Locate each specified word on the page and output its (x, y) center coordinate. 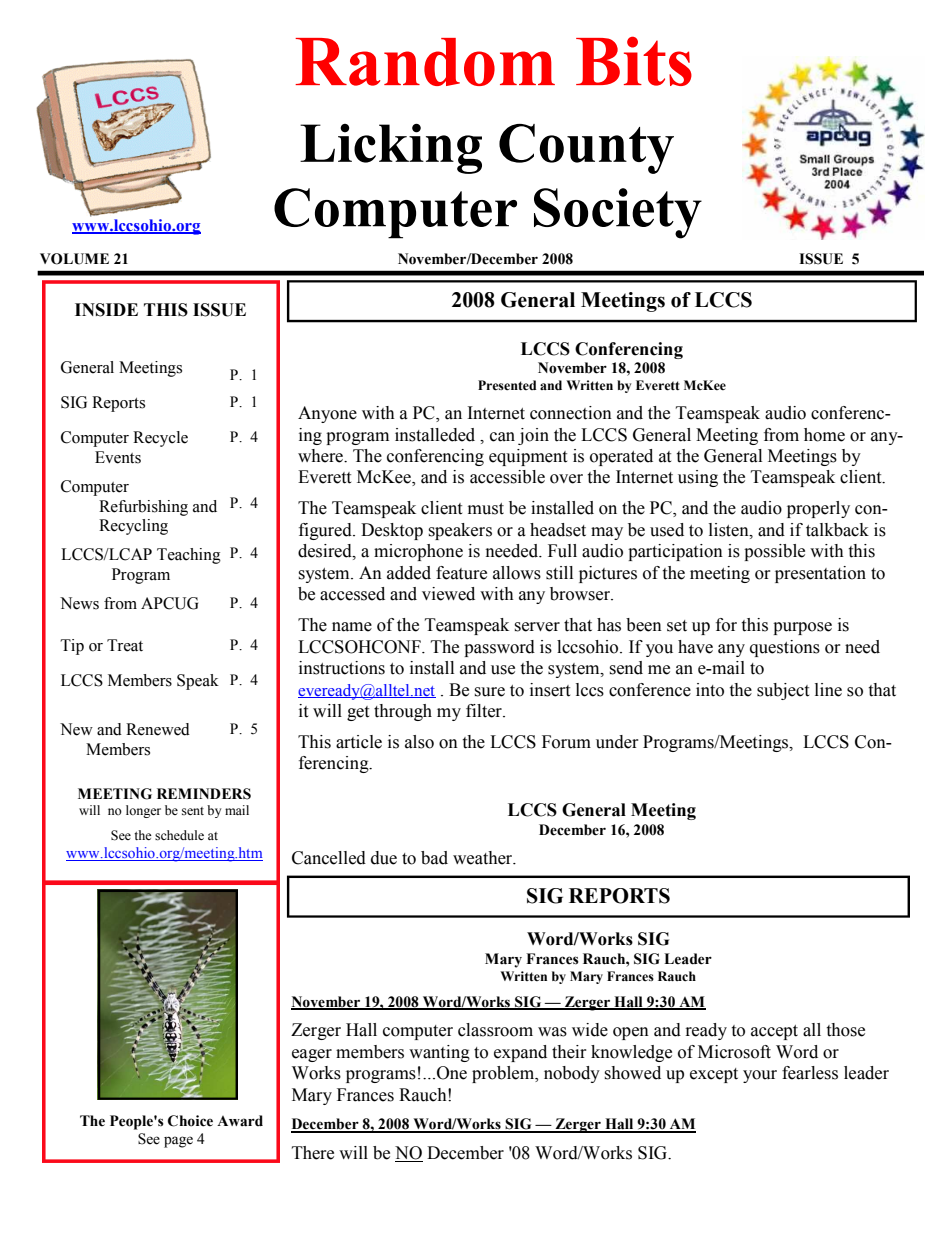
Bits (634, 61)
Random (425, 62)
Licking (391, 149)
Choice (190, 1121)
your (760, 1076)
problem (504, 1074)
